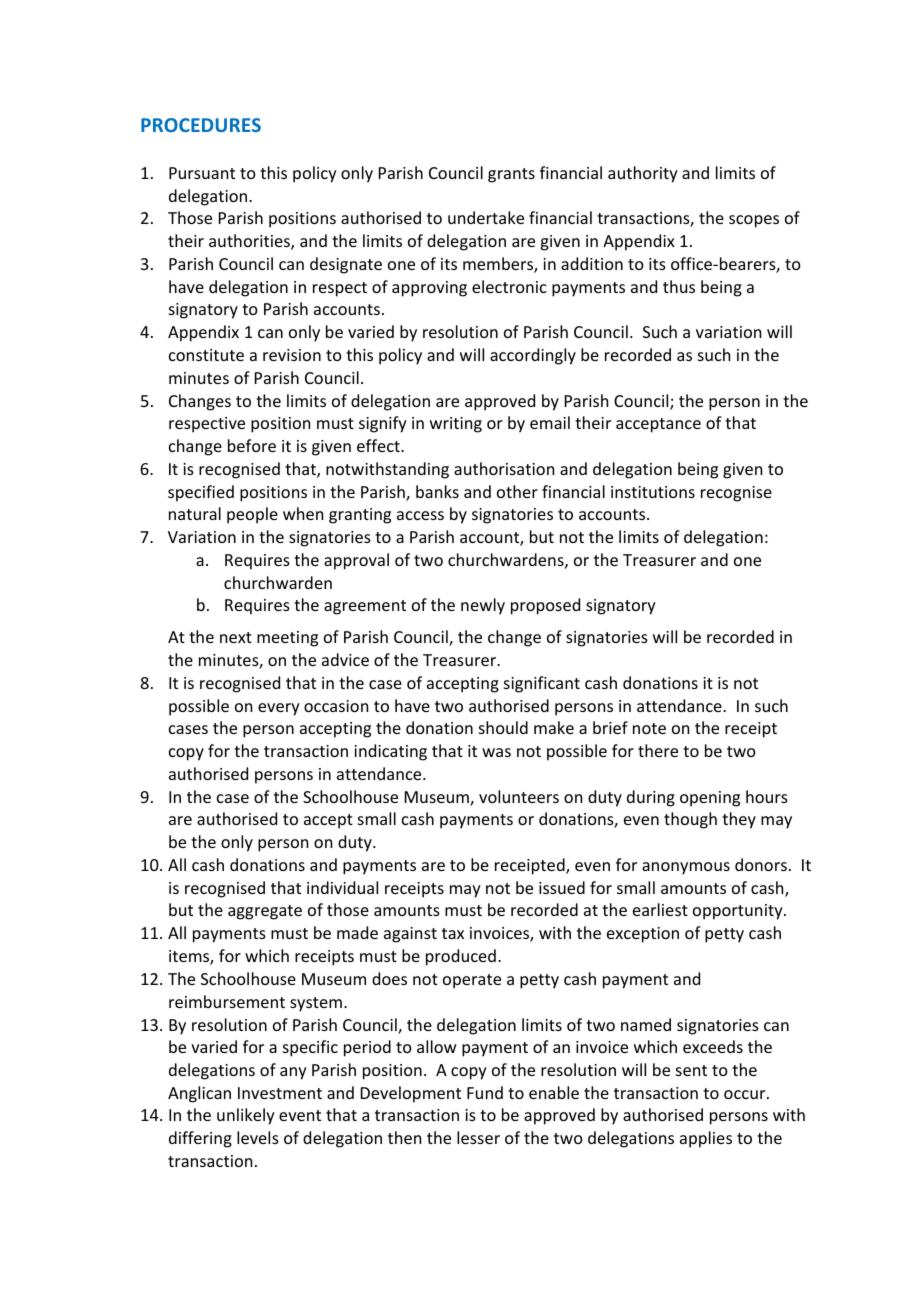  Describe the element at coordinates (504, 468) in the screenshot. I see `authorisation` at that location.
